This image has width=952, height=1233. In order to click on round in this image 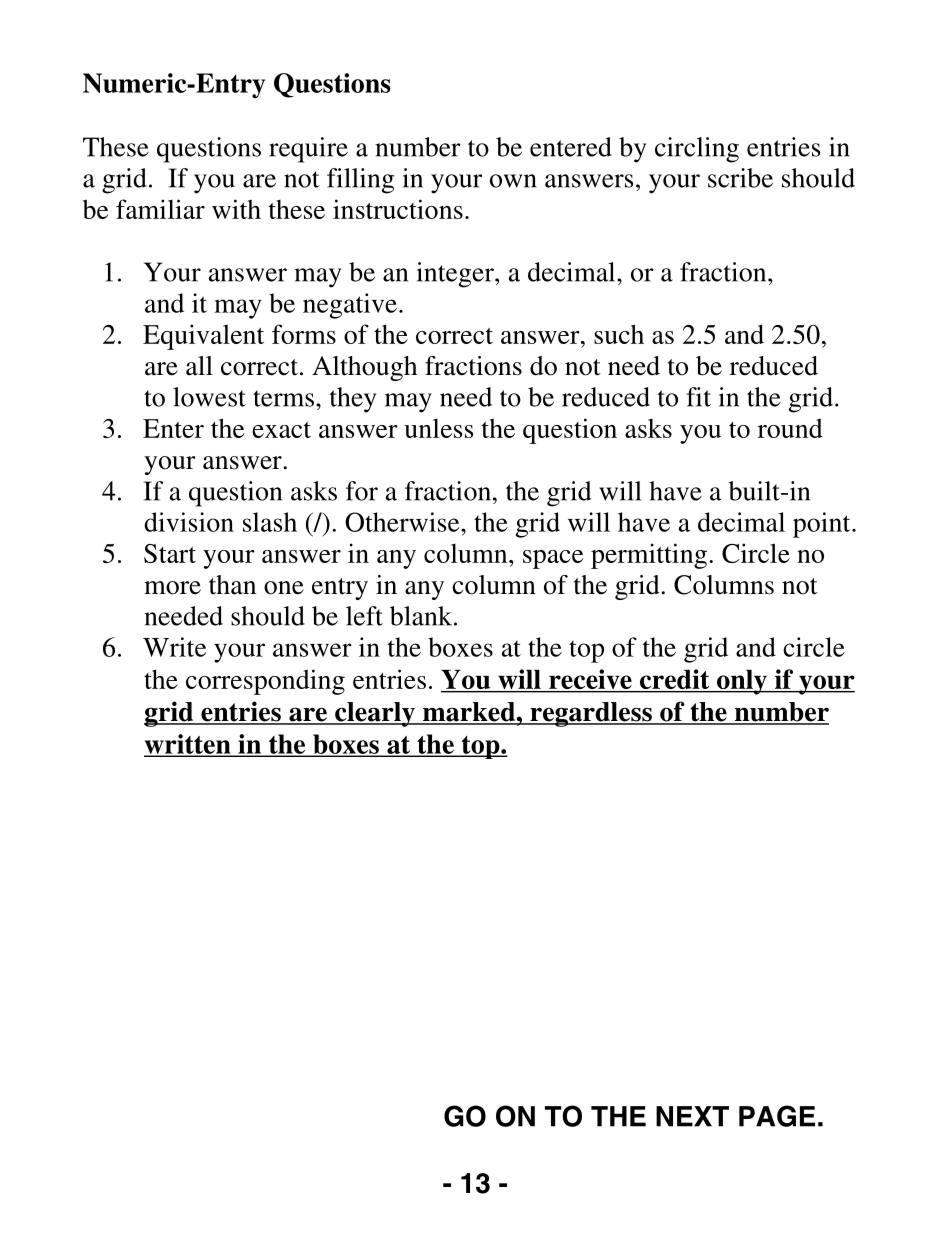, I will do `click(790, 428)`.
